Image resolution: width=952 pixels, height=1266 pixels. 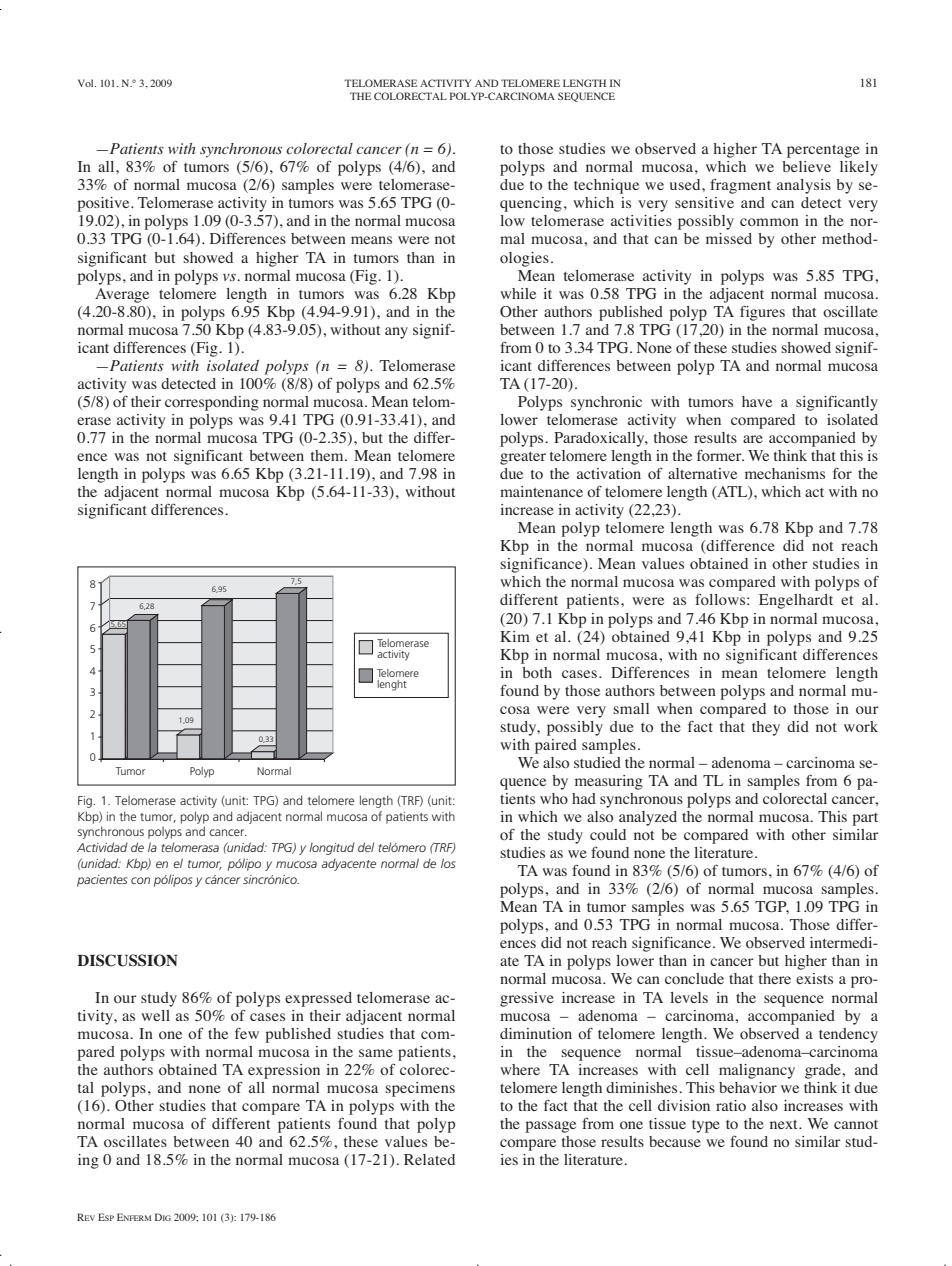 What do you see at coordinates (515, 636) in the screenshot?
I see `Kim` at bounding box center [515, 636].
